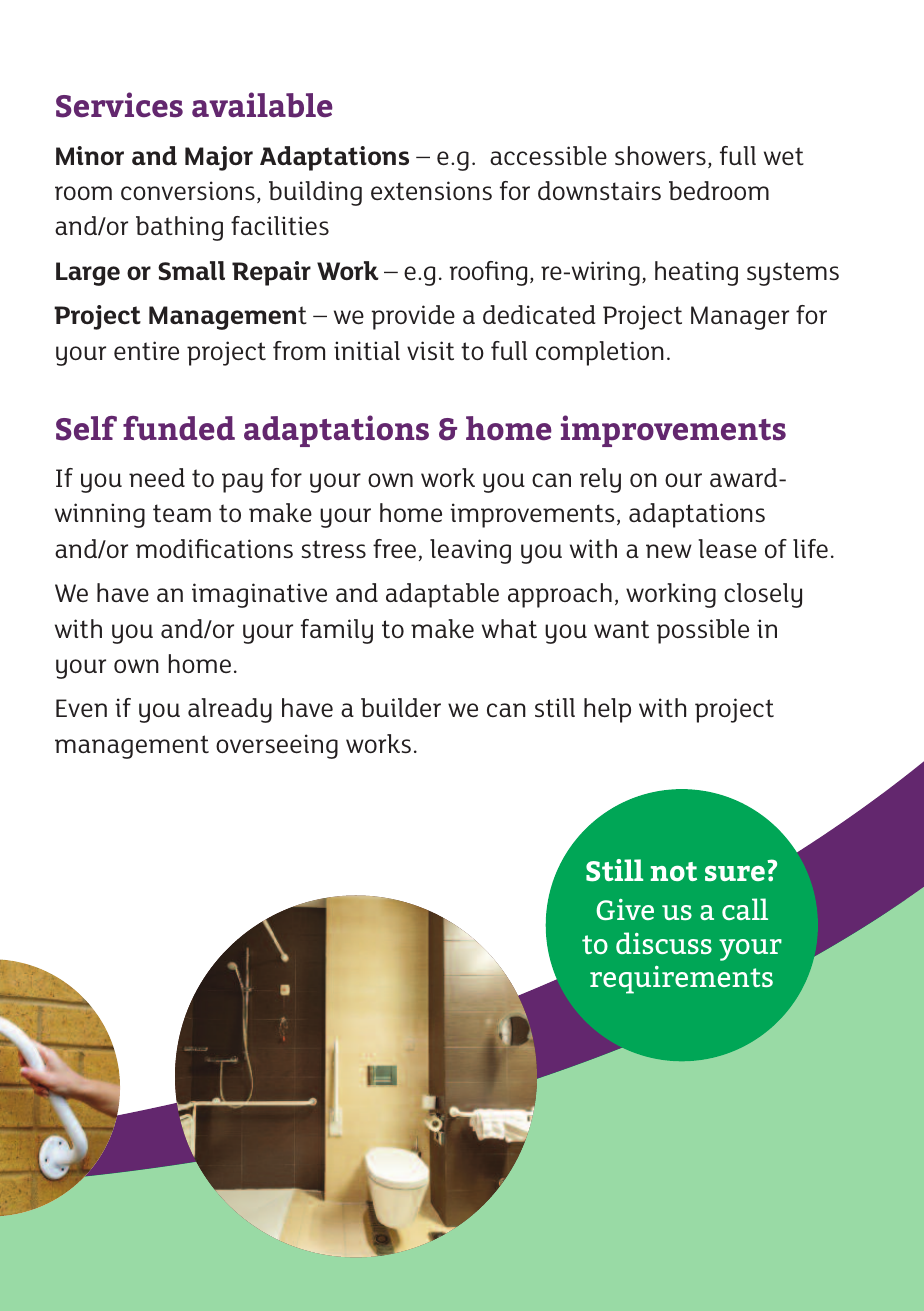 This screenshot has height=1311, width=924. Describe the element at coordinates (784, 156) in the screenshot. I see `wet` at that location.
